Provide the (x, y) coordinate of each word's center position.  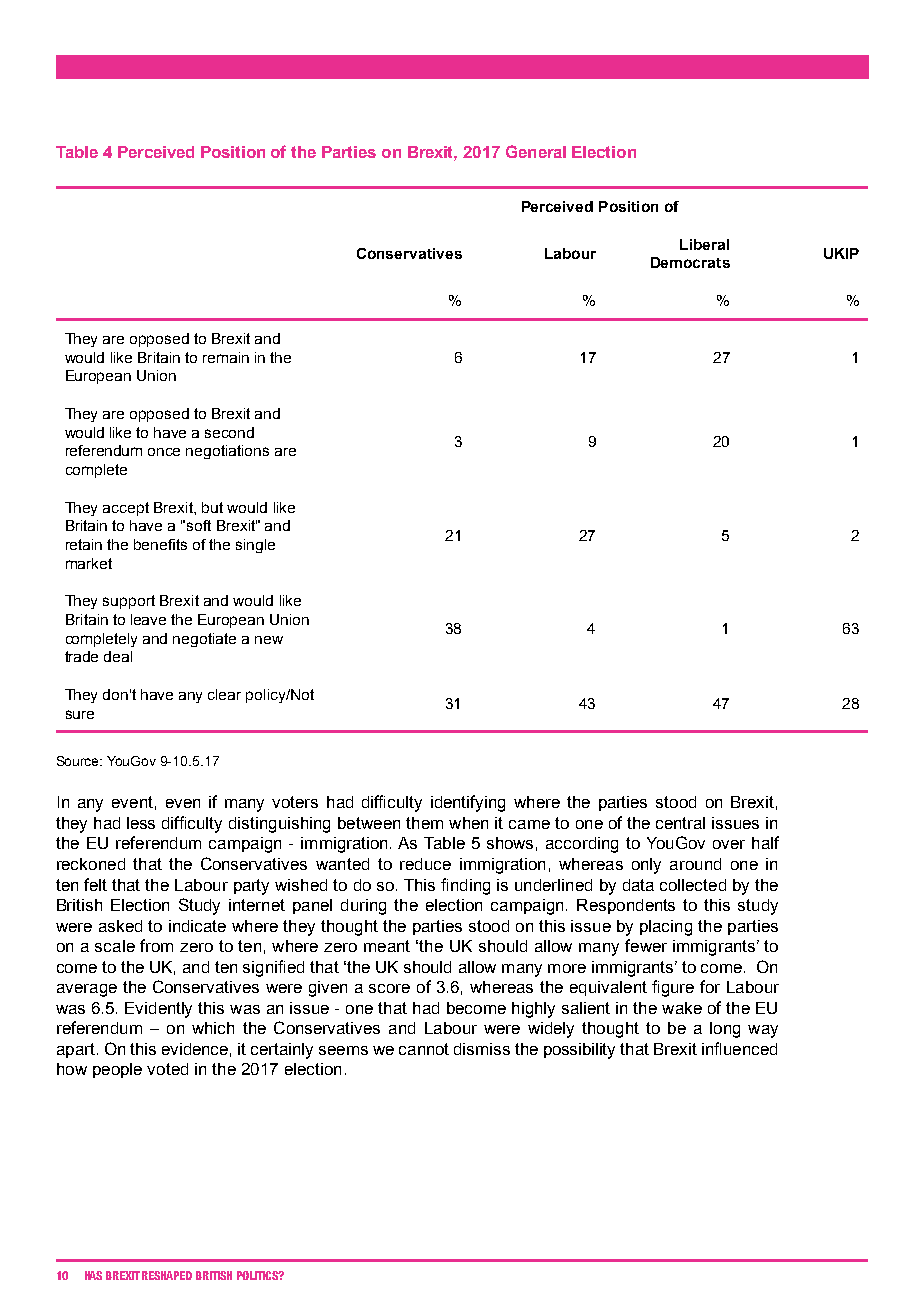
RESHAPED (167, 1275)
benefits (160, 544)
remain (226, 357)
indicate (197, 926)
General (536, 151)
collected (693, 885)
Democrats (690, 262)
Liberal (704, 244)
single (255, 546)
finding (465, 886)
